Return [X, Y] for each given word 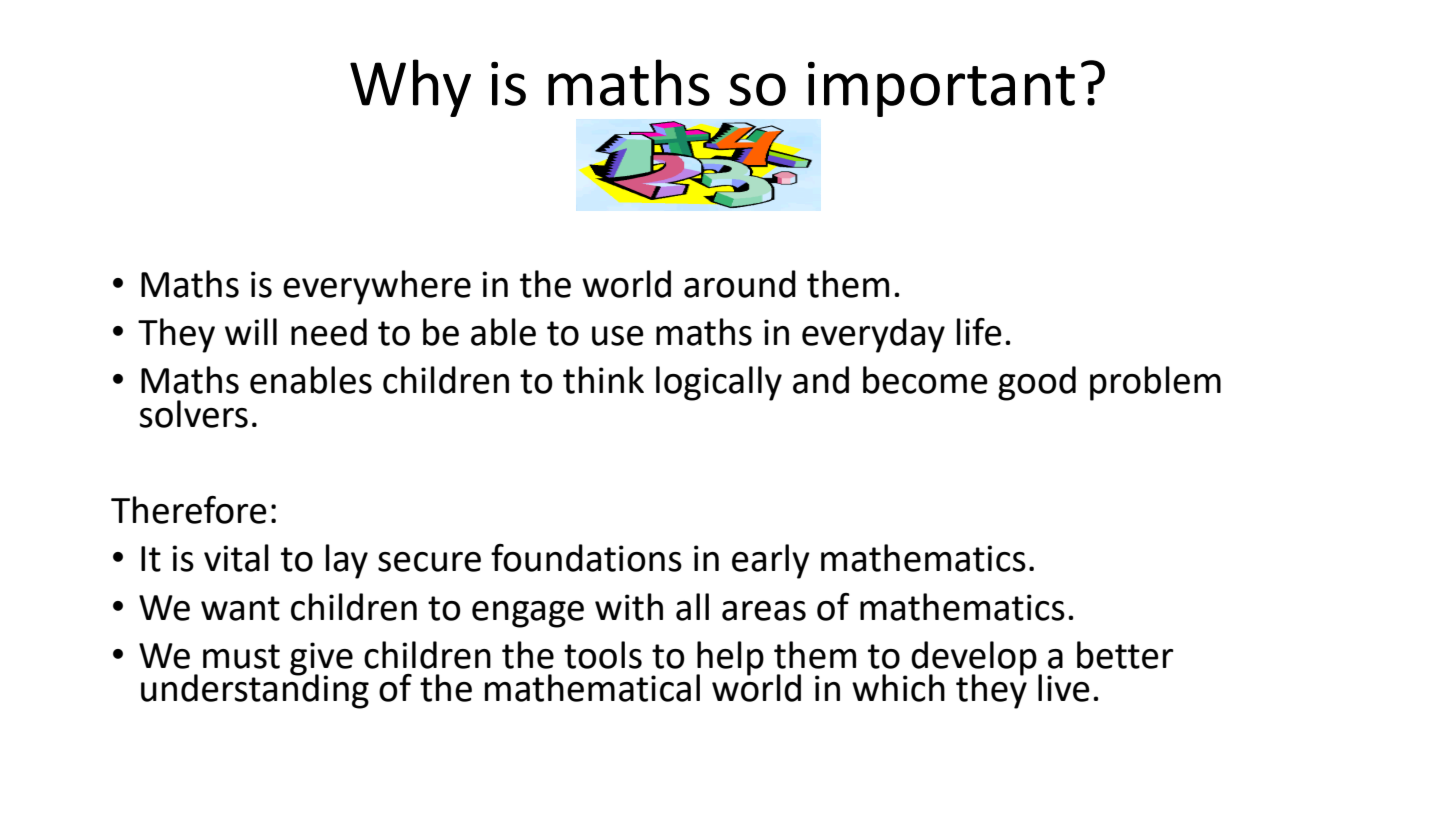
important [941, 89]
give [321, 659]
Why [410, 88]
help [730, 659]
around [740, 284]
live [1064, 688]
